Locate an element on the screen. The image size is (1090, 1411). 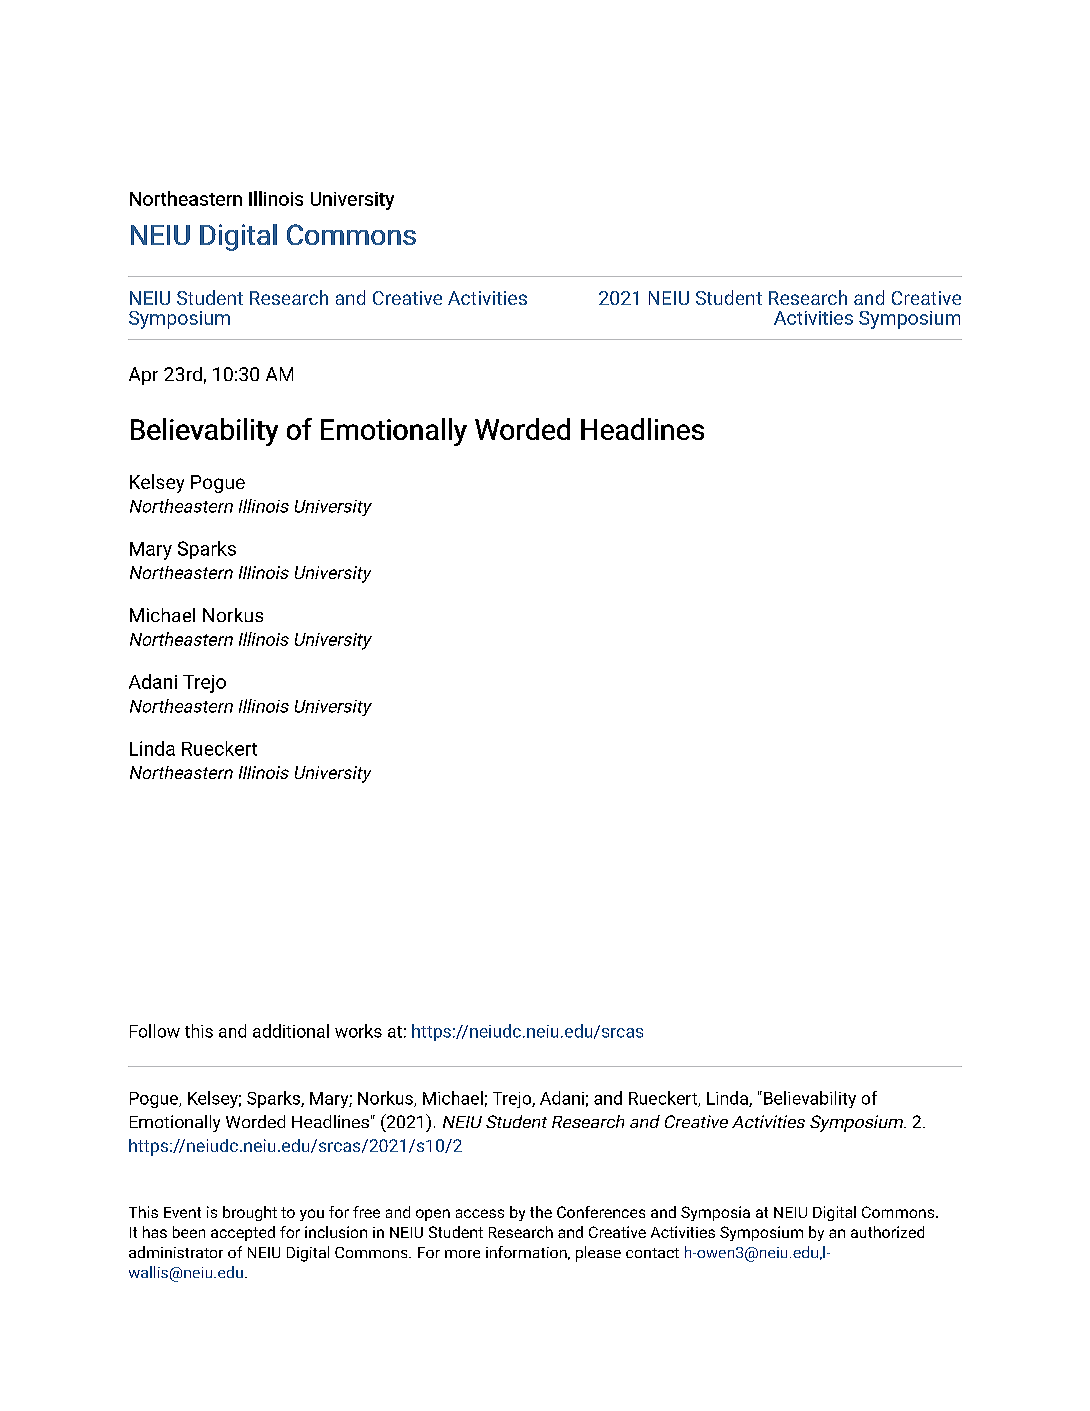
additional is located at coordinates (291, 1031).
